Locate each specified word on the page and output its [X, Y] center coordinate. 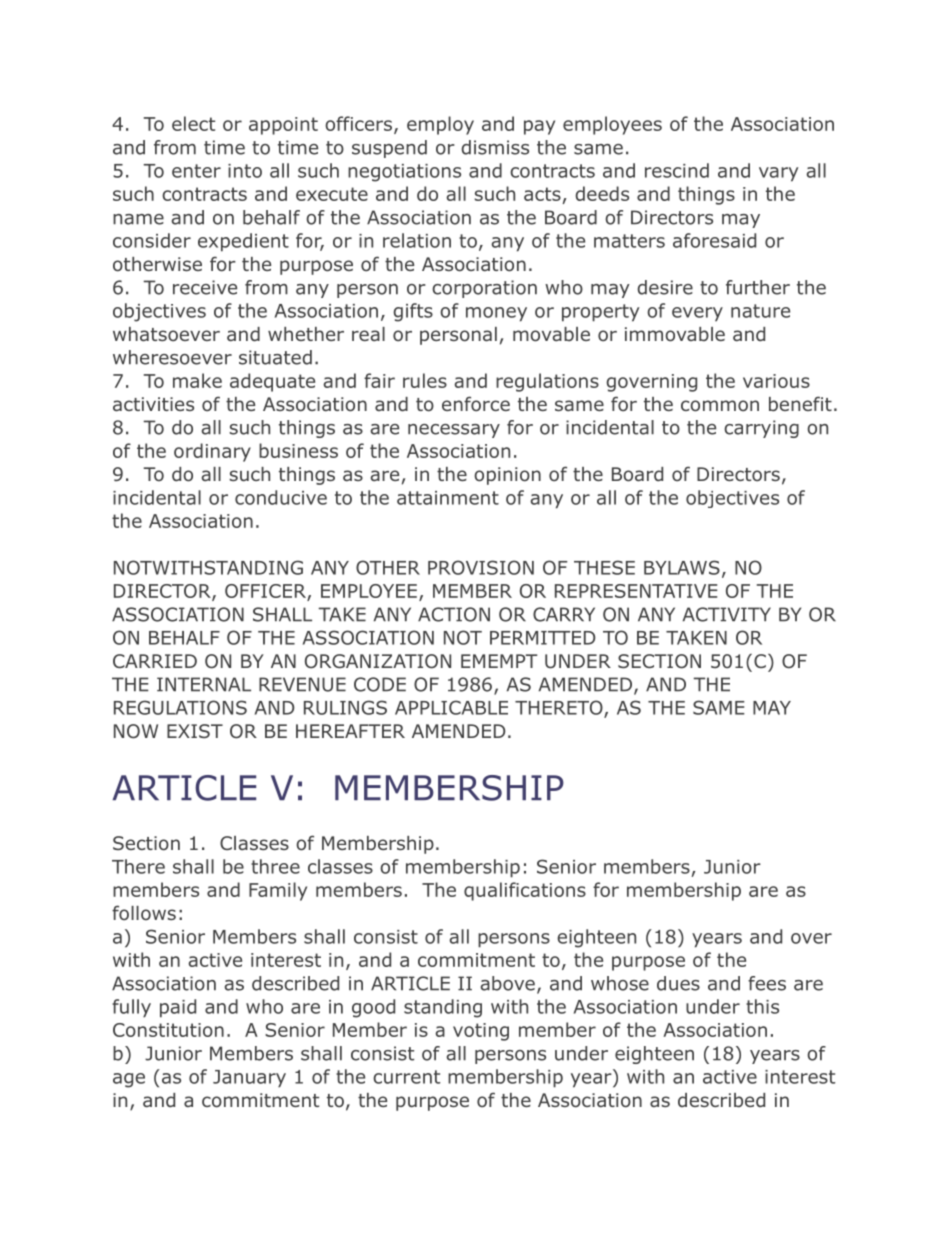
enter [196, 171]
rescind [677, 170]
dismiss [495, 147]
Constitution [168, 1030]
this [762, 1006]
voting [481, 1032]
